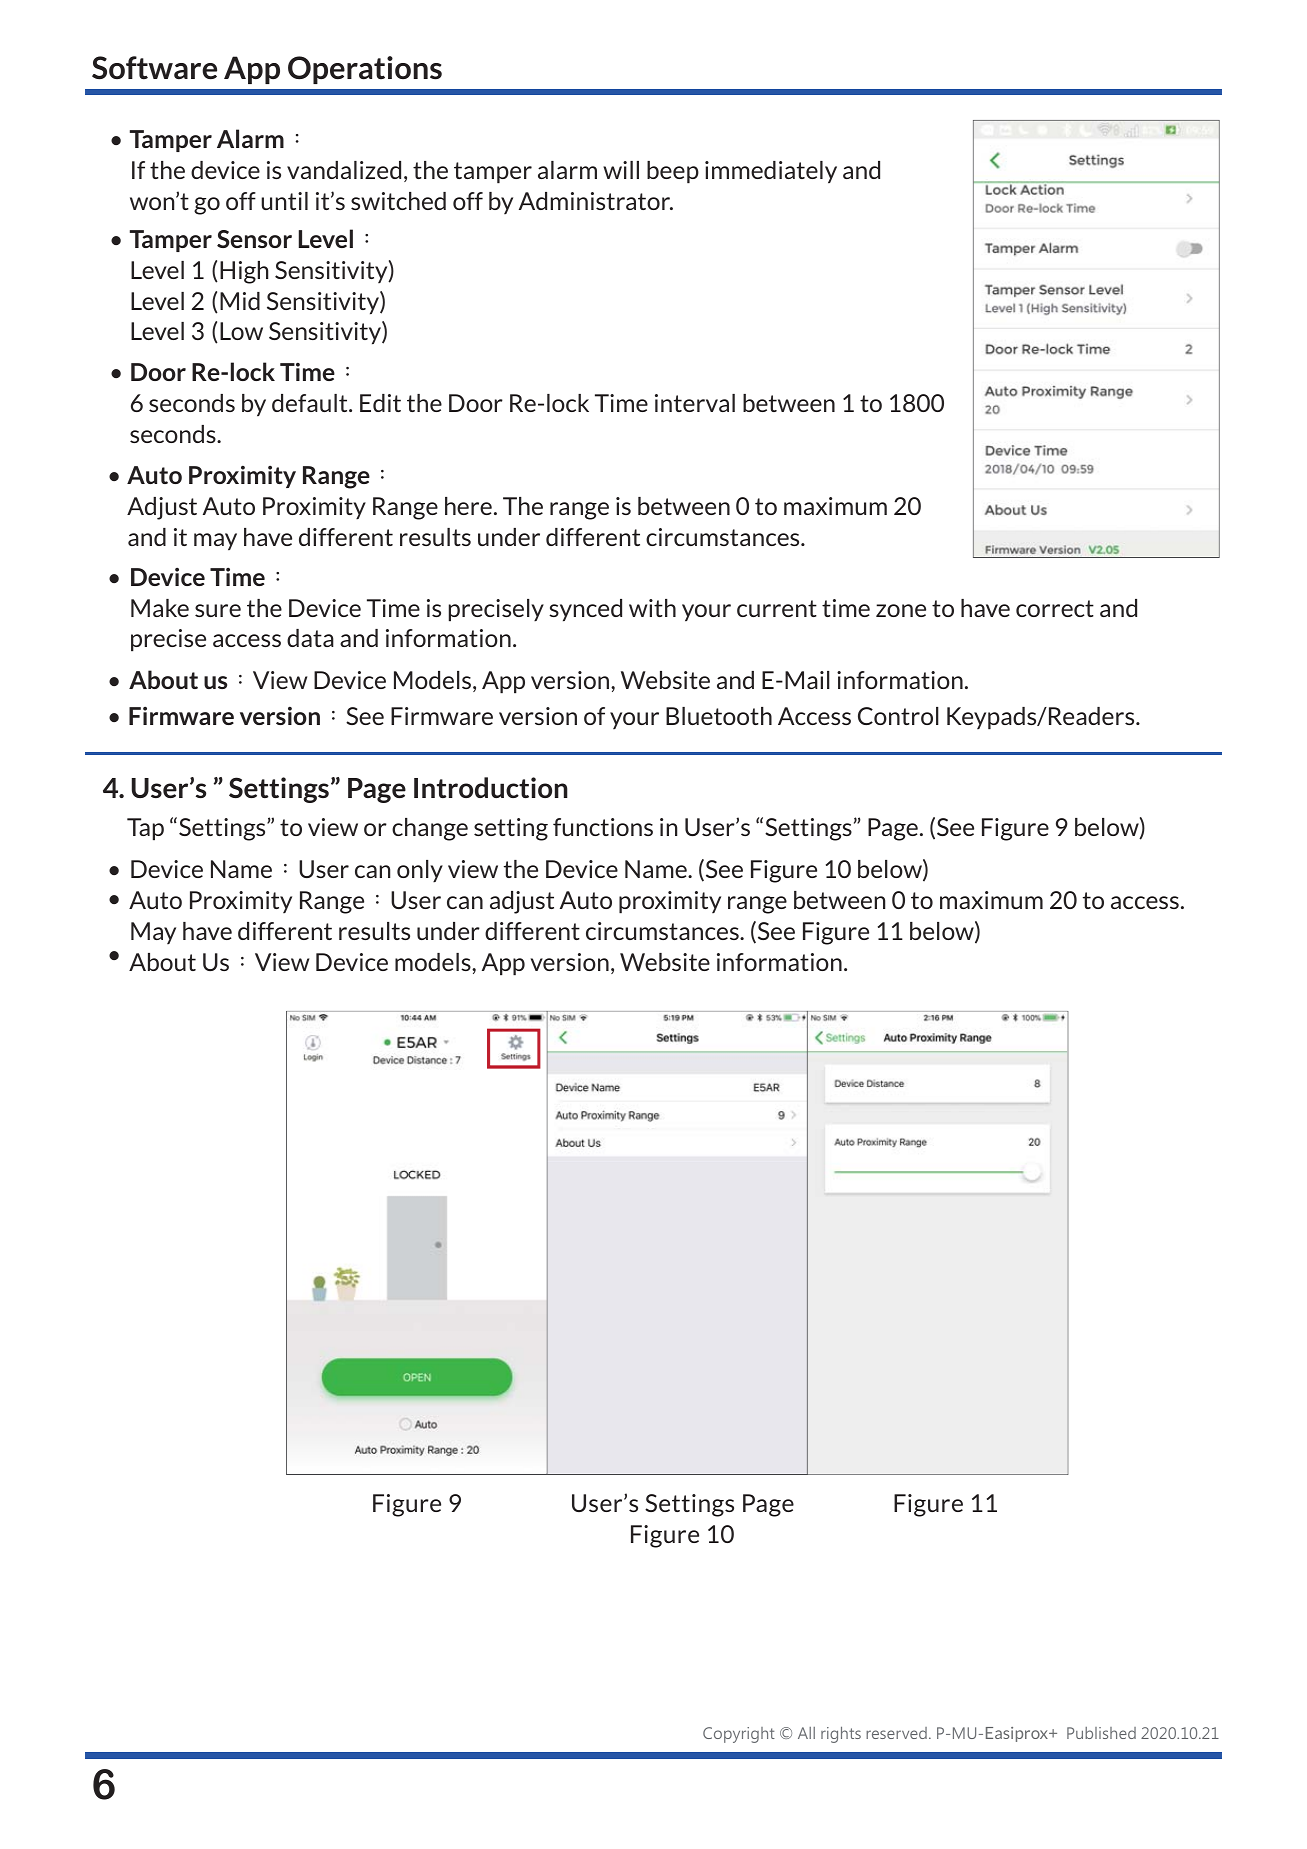 This image has width=1307, height=1849. What do you see at coordinates (739, 1735) in the image?
I see `Copyright` at bounding box center [739, 1735].
